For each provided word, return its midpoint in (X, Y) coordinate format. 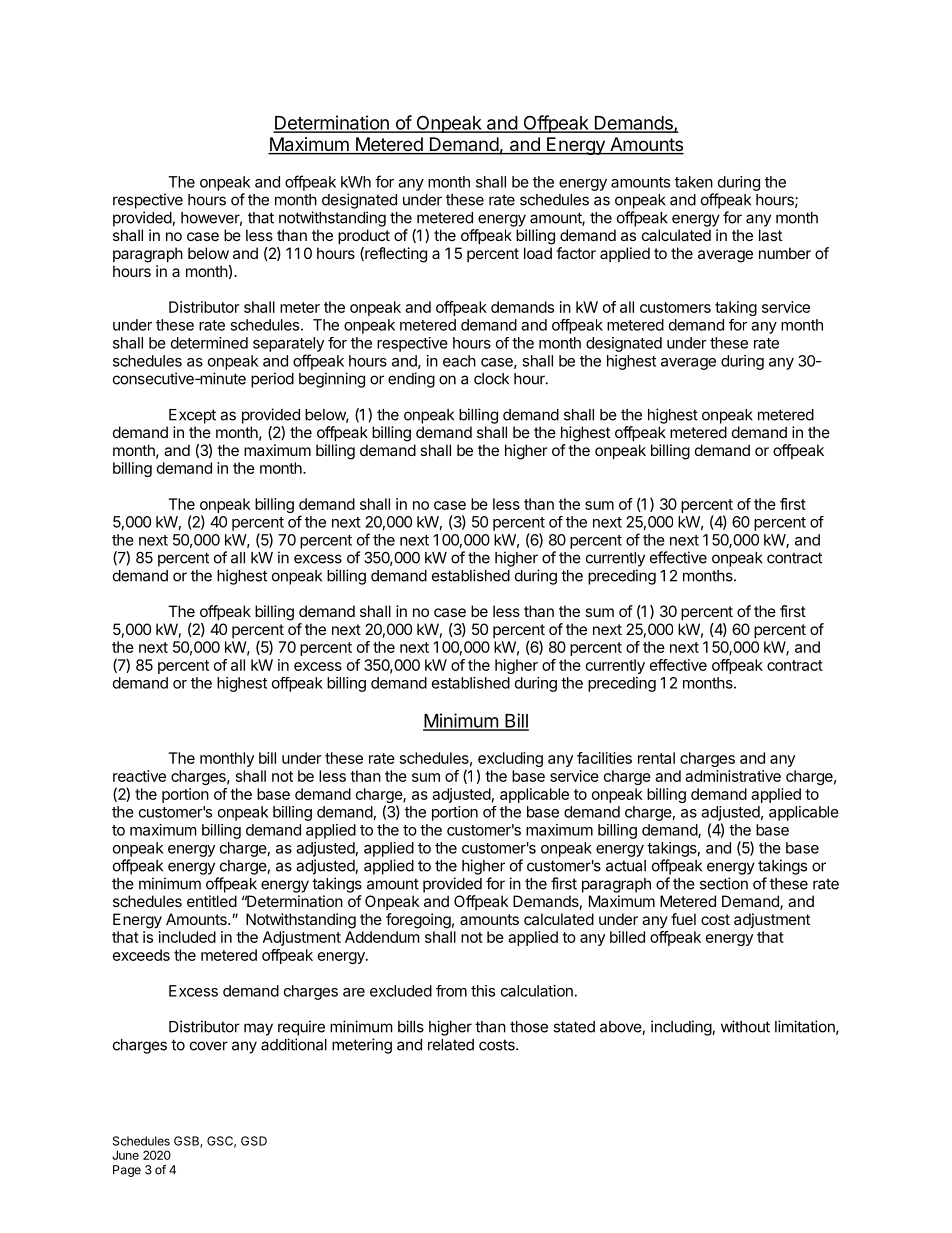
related (451, 1045)
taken (694, 182)
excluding (510, 761)
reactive (139, 776)
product (364, 236)
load (538, 253)
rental (656, 758)
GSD (254, 1141)
